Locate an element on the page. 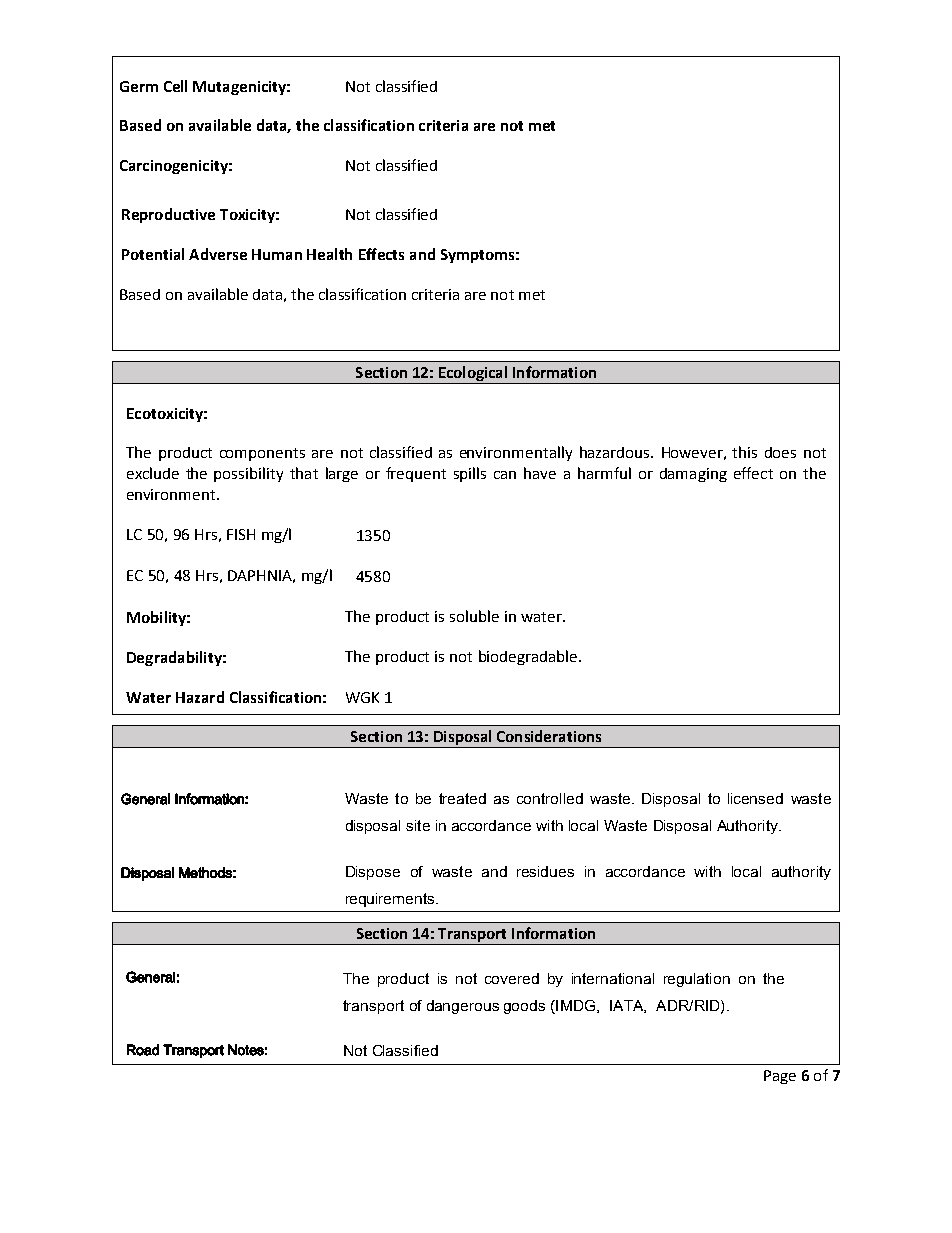  damaging is located at coordinates (693, 475).
